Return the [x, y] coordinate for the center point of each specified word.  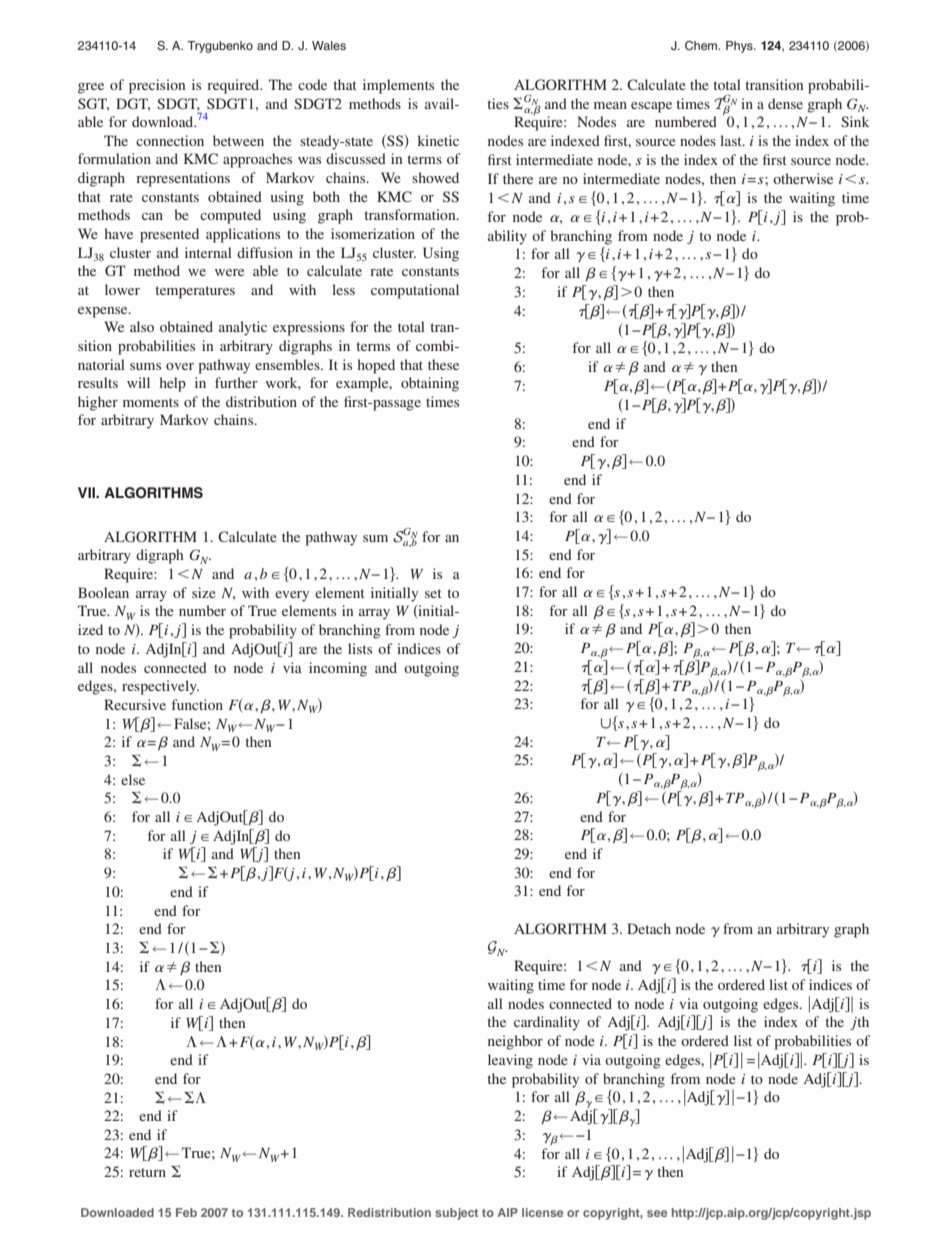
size [203, 592]
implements [398, 86]
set [433, 593]
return [147, 1172]
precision [157, 86]
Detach [649, 928]
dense [785, 103]
